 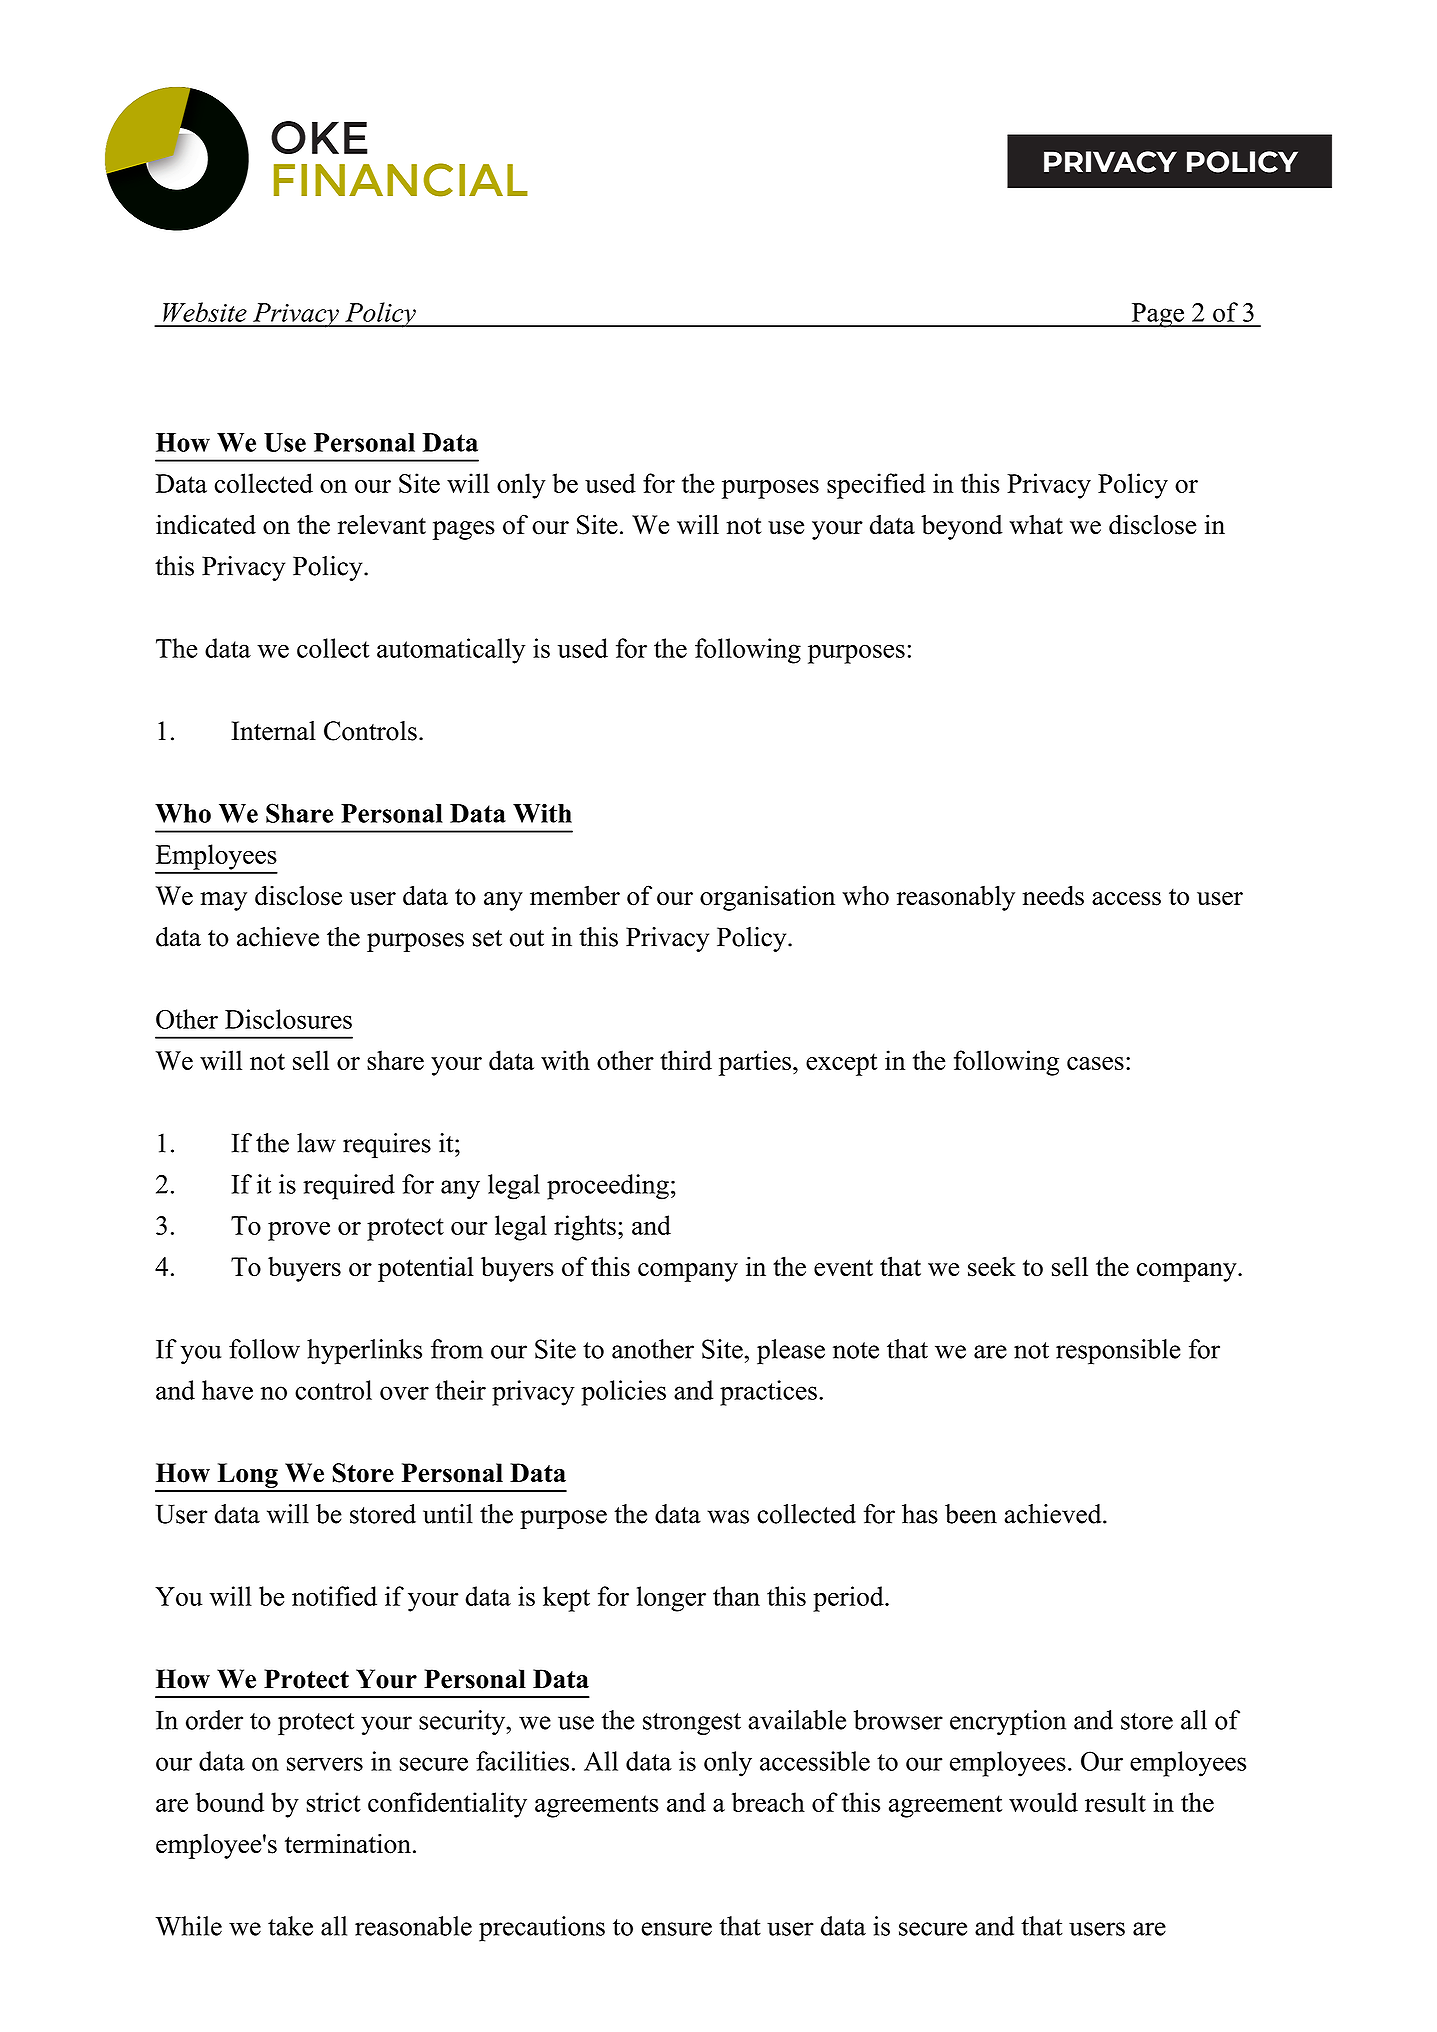 I want to click on may, so click(x=223, y=901).
